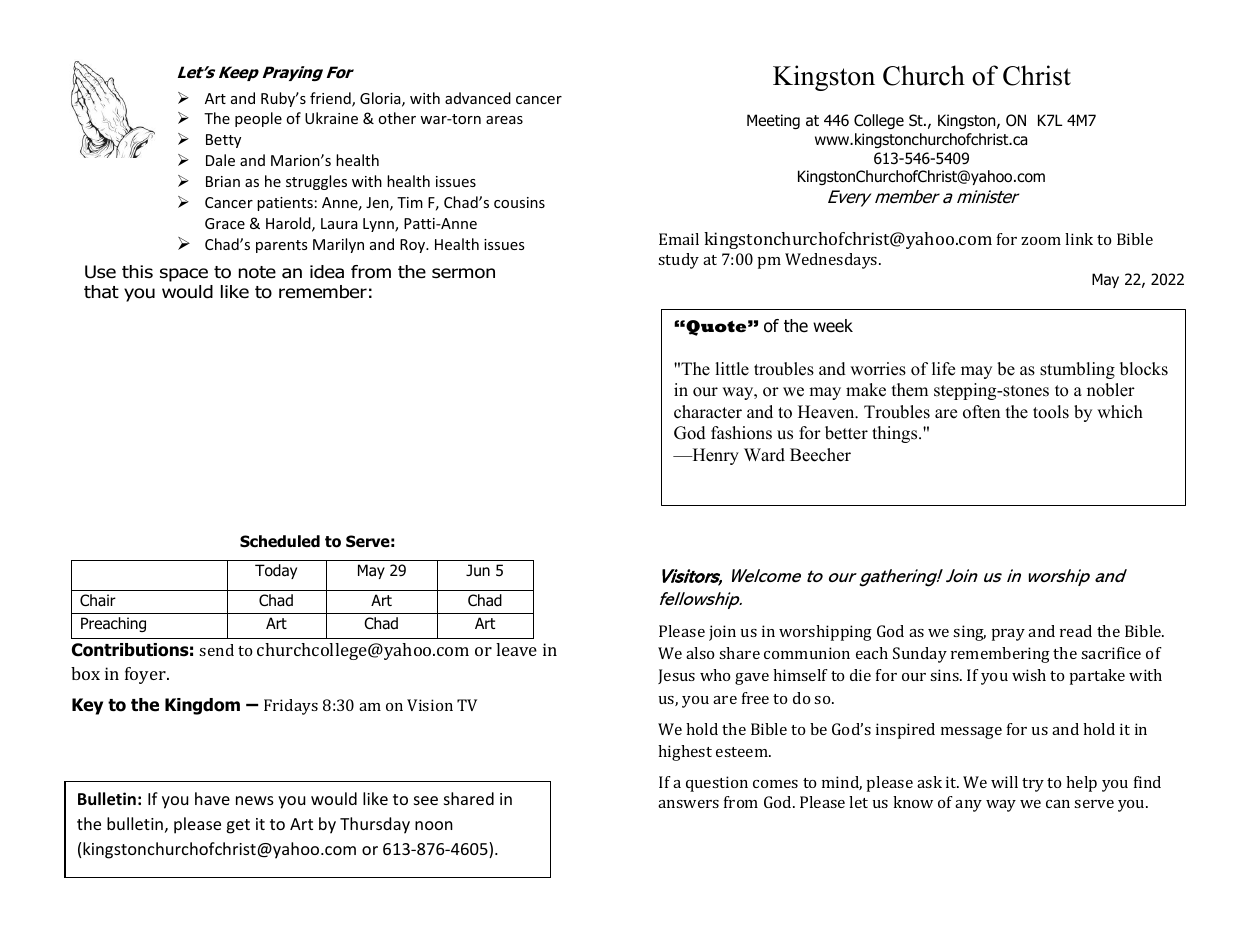 Image resolution: width=1233 pixels, height=952 pixels. What do you see at coordinates (1041, 241) in the screenshot?
I see `zoom` at bounding box center [1041, 241].
